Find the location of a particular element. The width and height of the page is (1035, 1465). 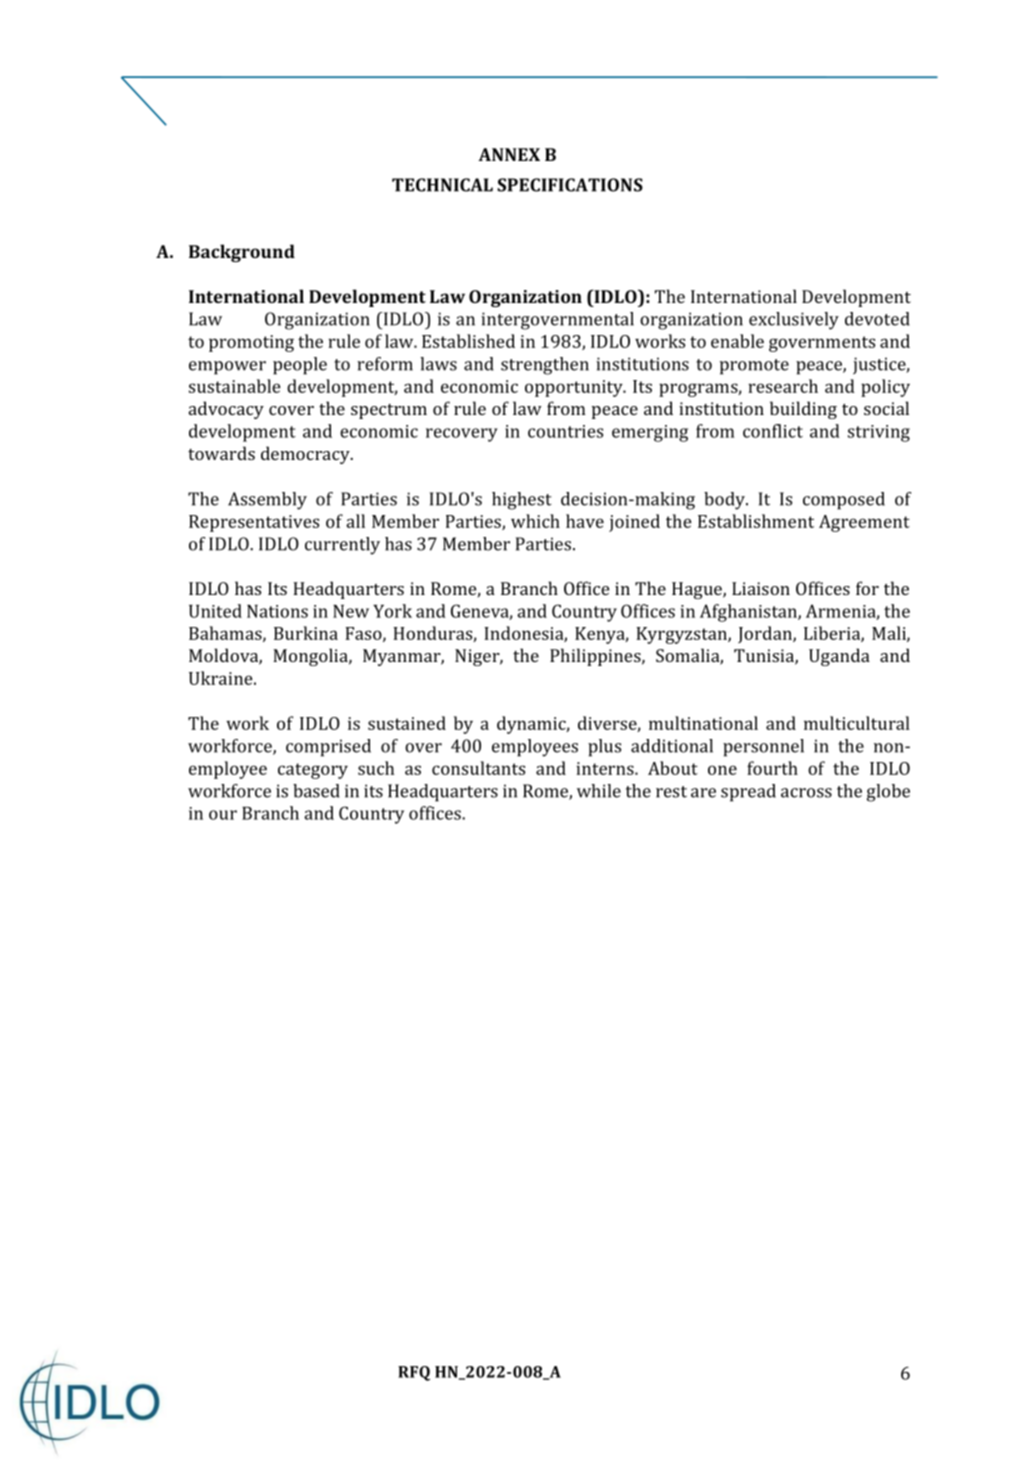

while is located at coordinates (599, 791).
